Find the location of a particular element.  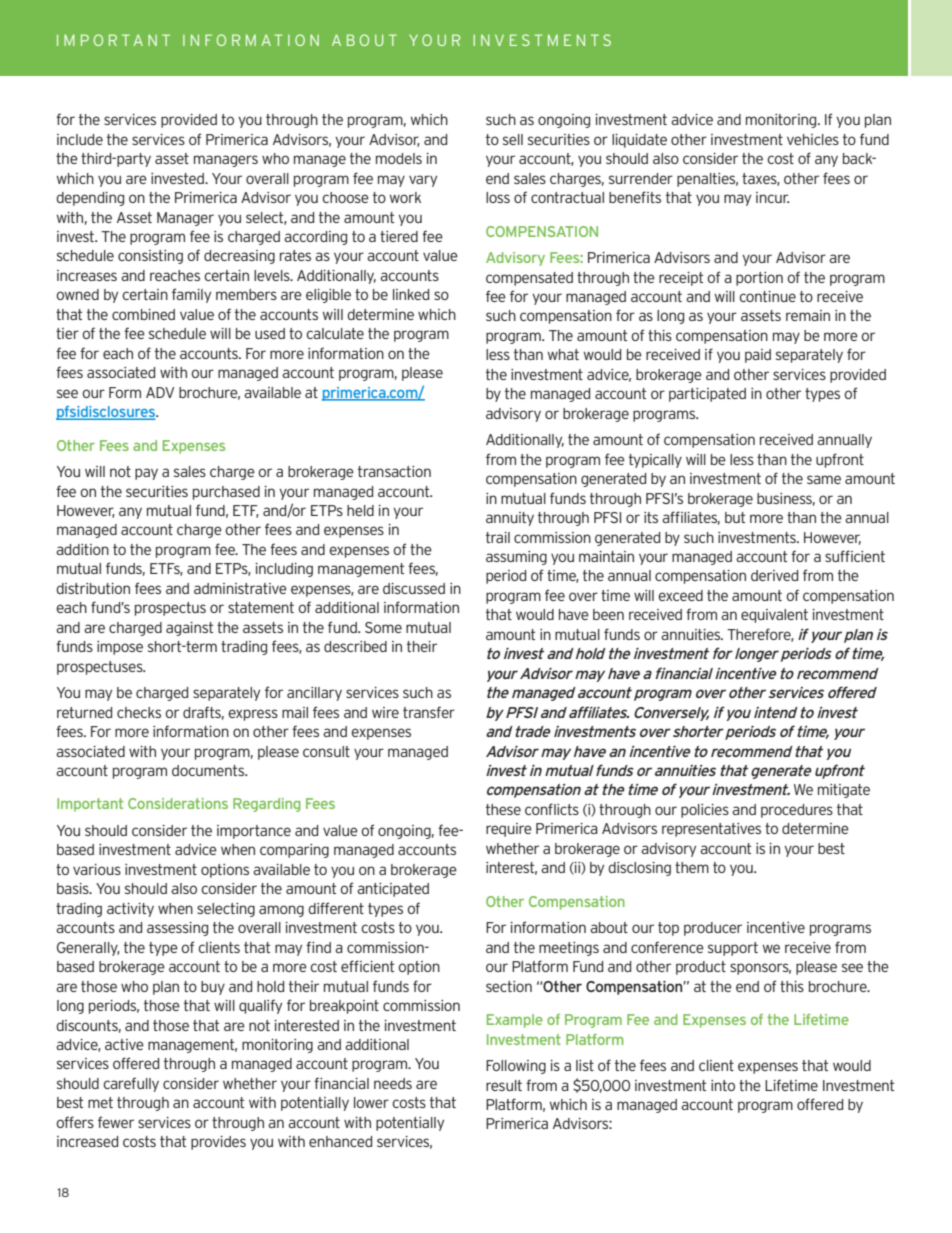

fewer is located at coordinates (116, 1122).
